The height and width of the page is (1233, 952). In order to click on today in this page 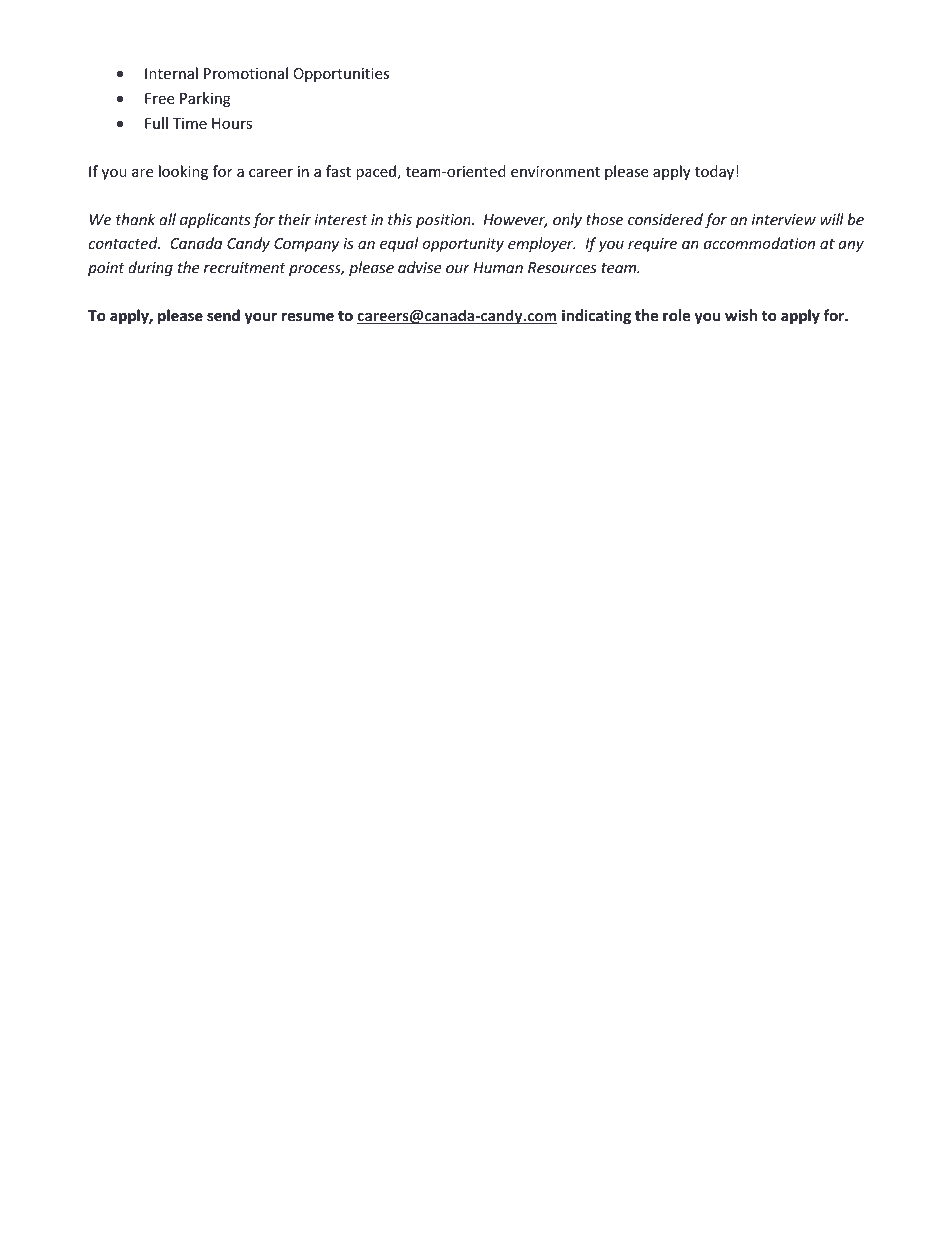, I will do `click(714, 172)`.
